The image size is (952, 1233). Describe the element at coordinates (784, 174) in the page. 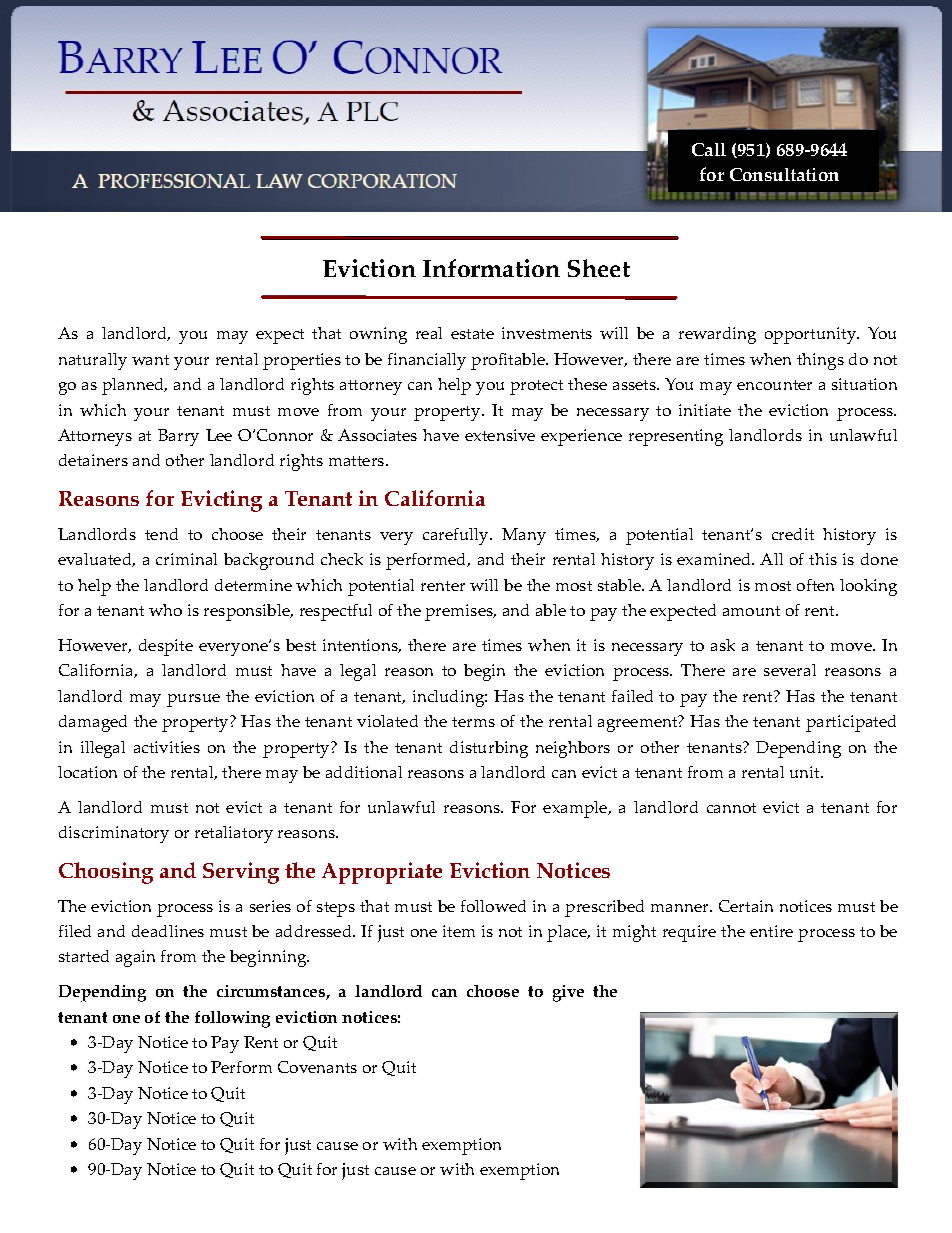

I see `Consultation` at that location.
